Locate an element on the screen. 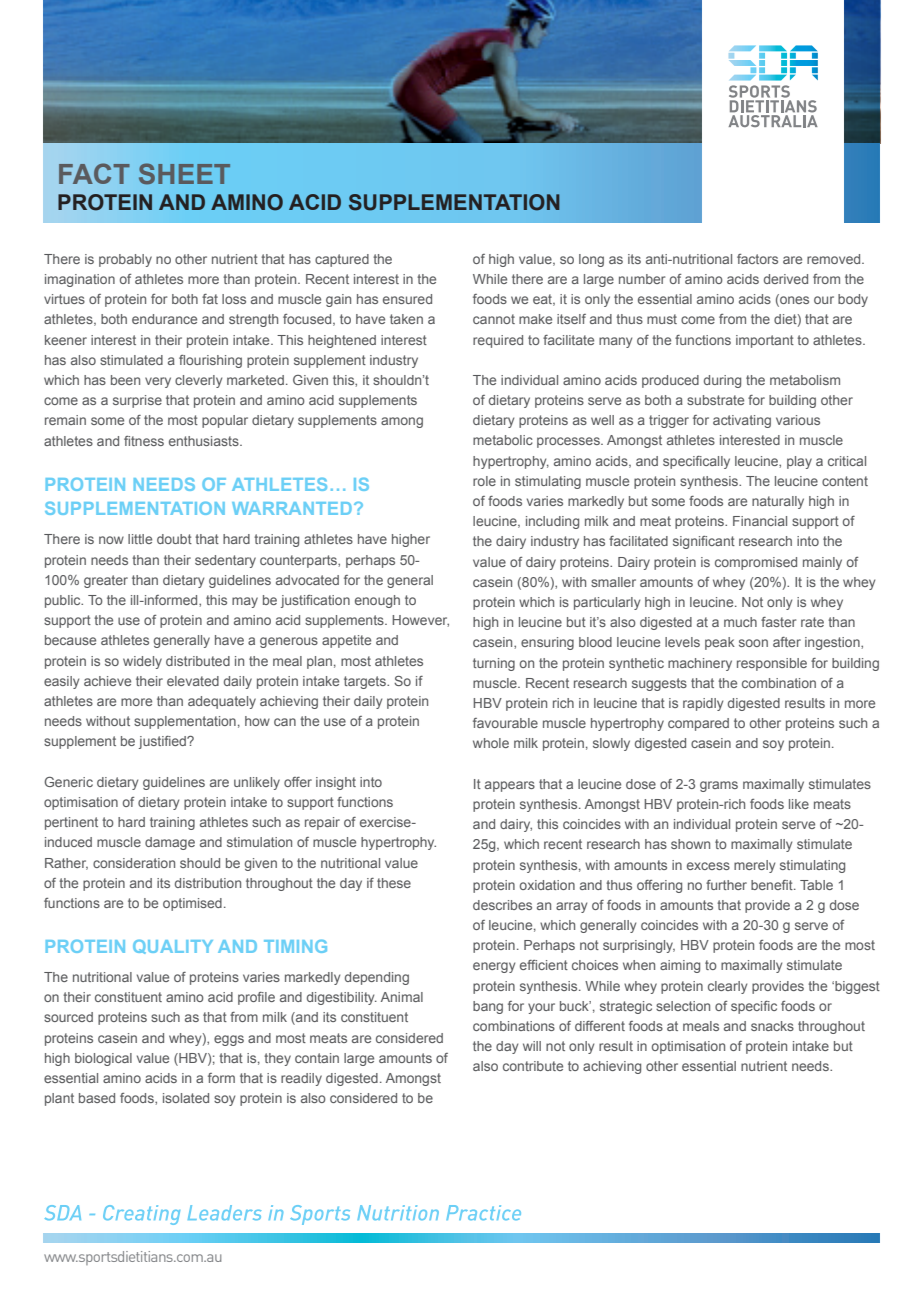  damage is located at coordinates (170, 843).
